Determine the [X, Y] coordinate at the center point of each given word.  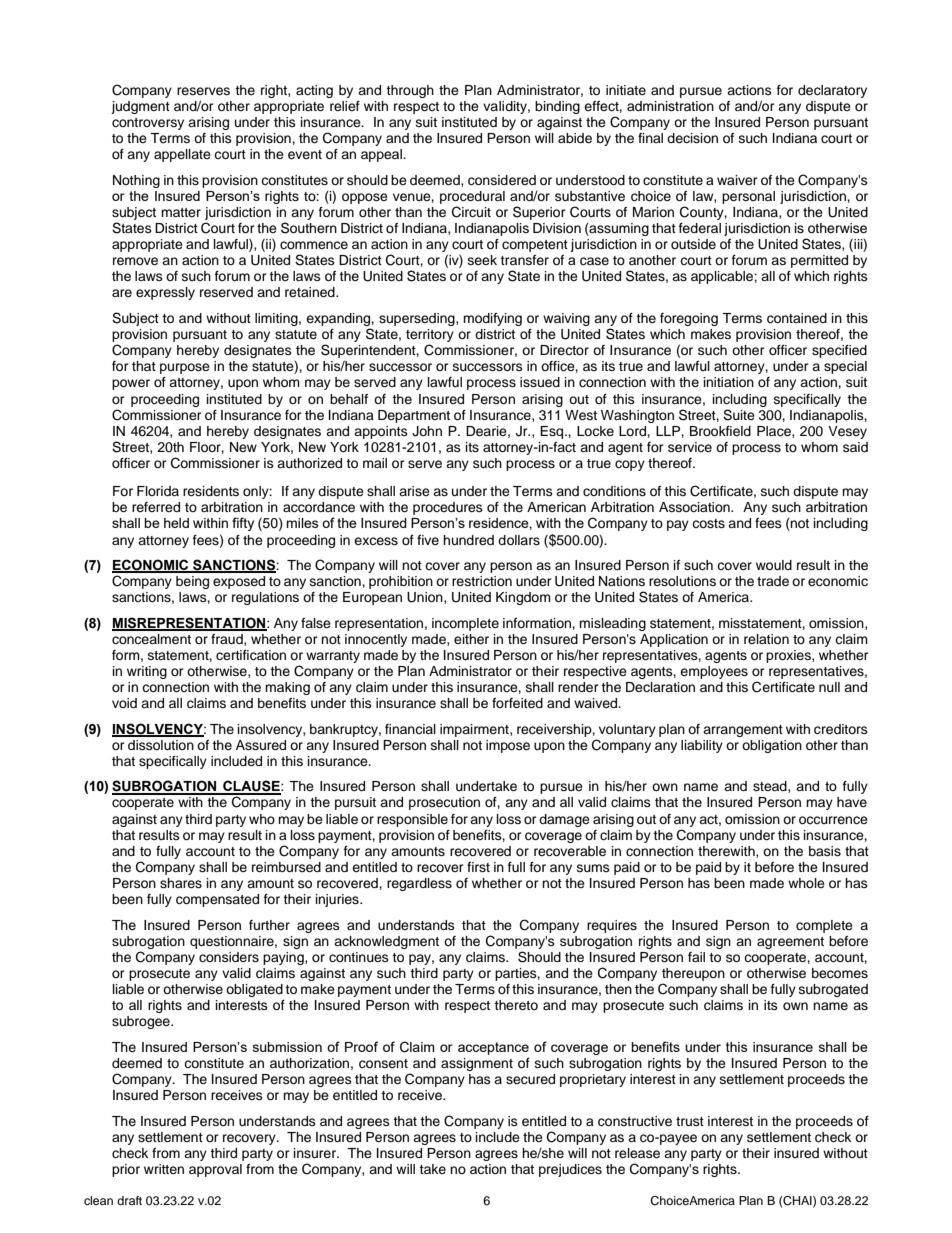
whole [806, 883]
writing [147, 672]
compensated [217, 900]
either [471, 639]
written [164, 1169]
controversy [148, 124]
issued [540, 382]
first [478, 867]
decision [692, 138]
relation [766, 639]
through [410, 91]
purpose [185, 368]
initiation [729, 382]
